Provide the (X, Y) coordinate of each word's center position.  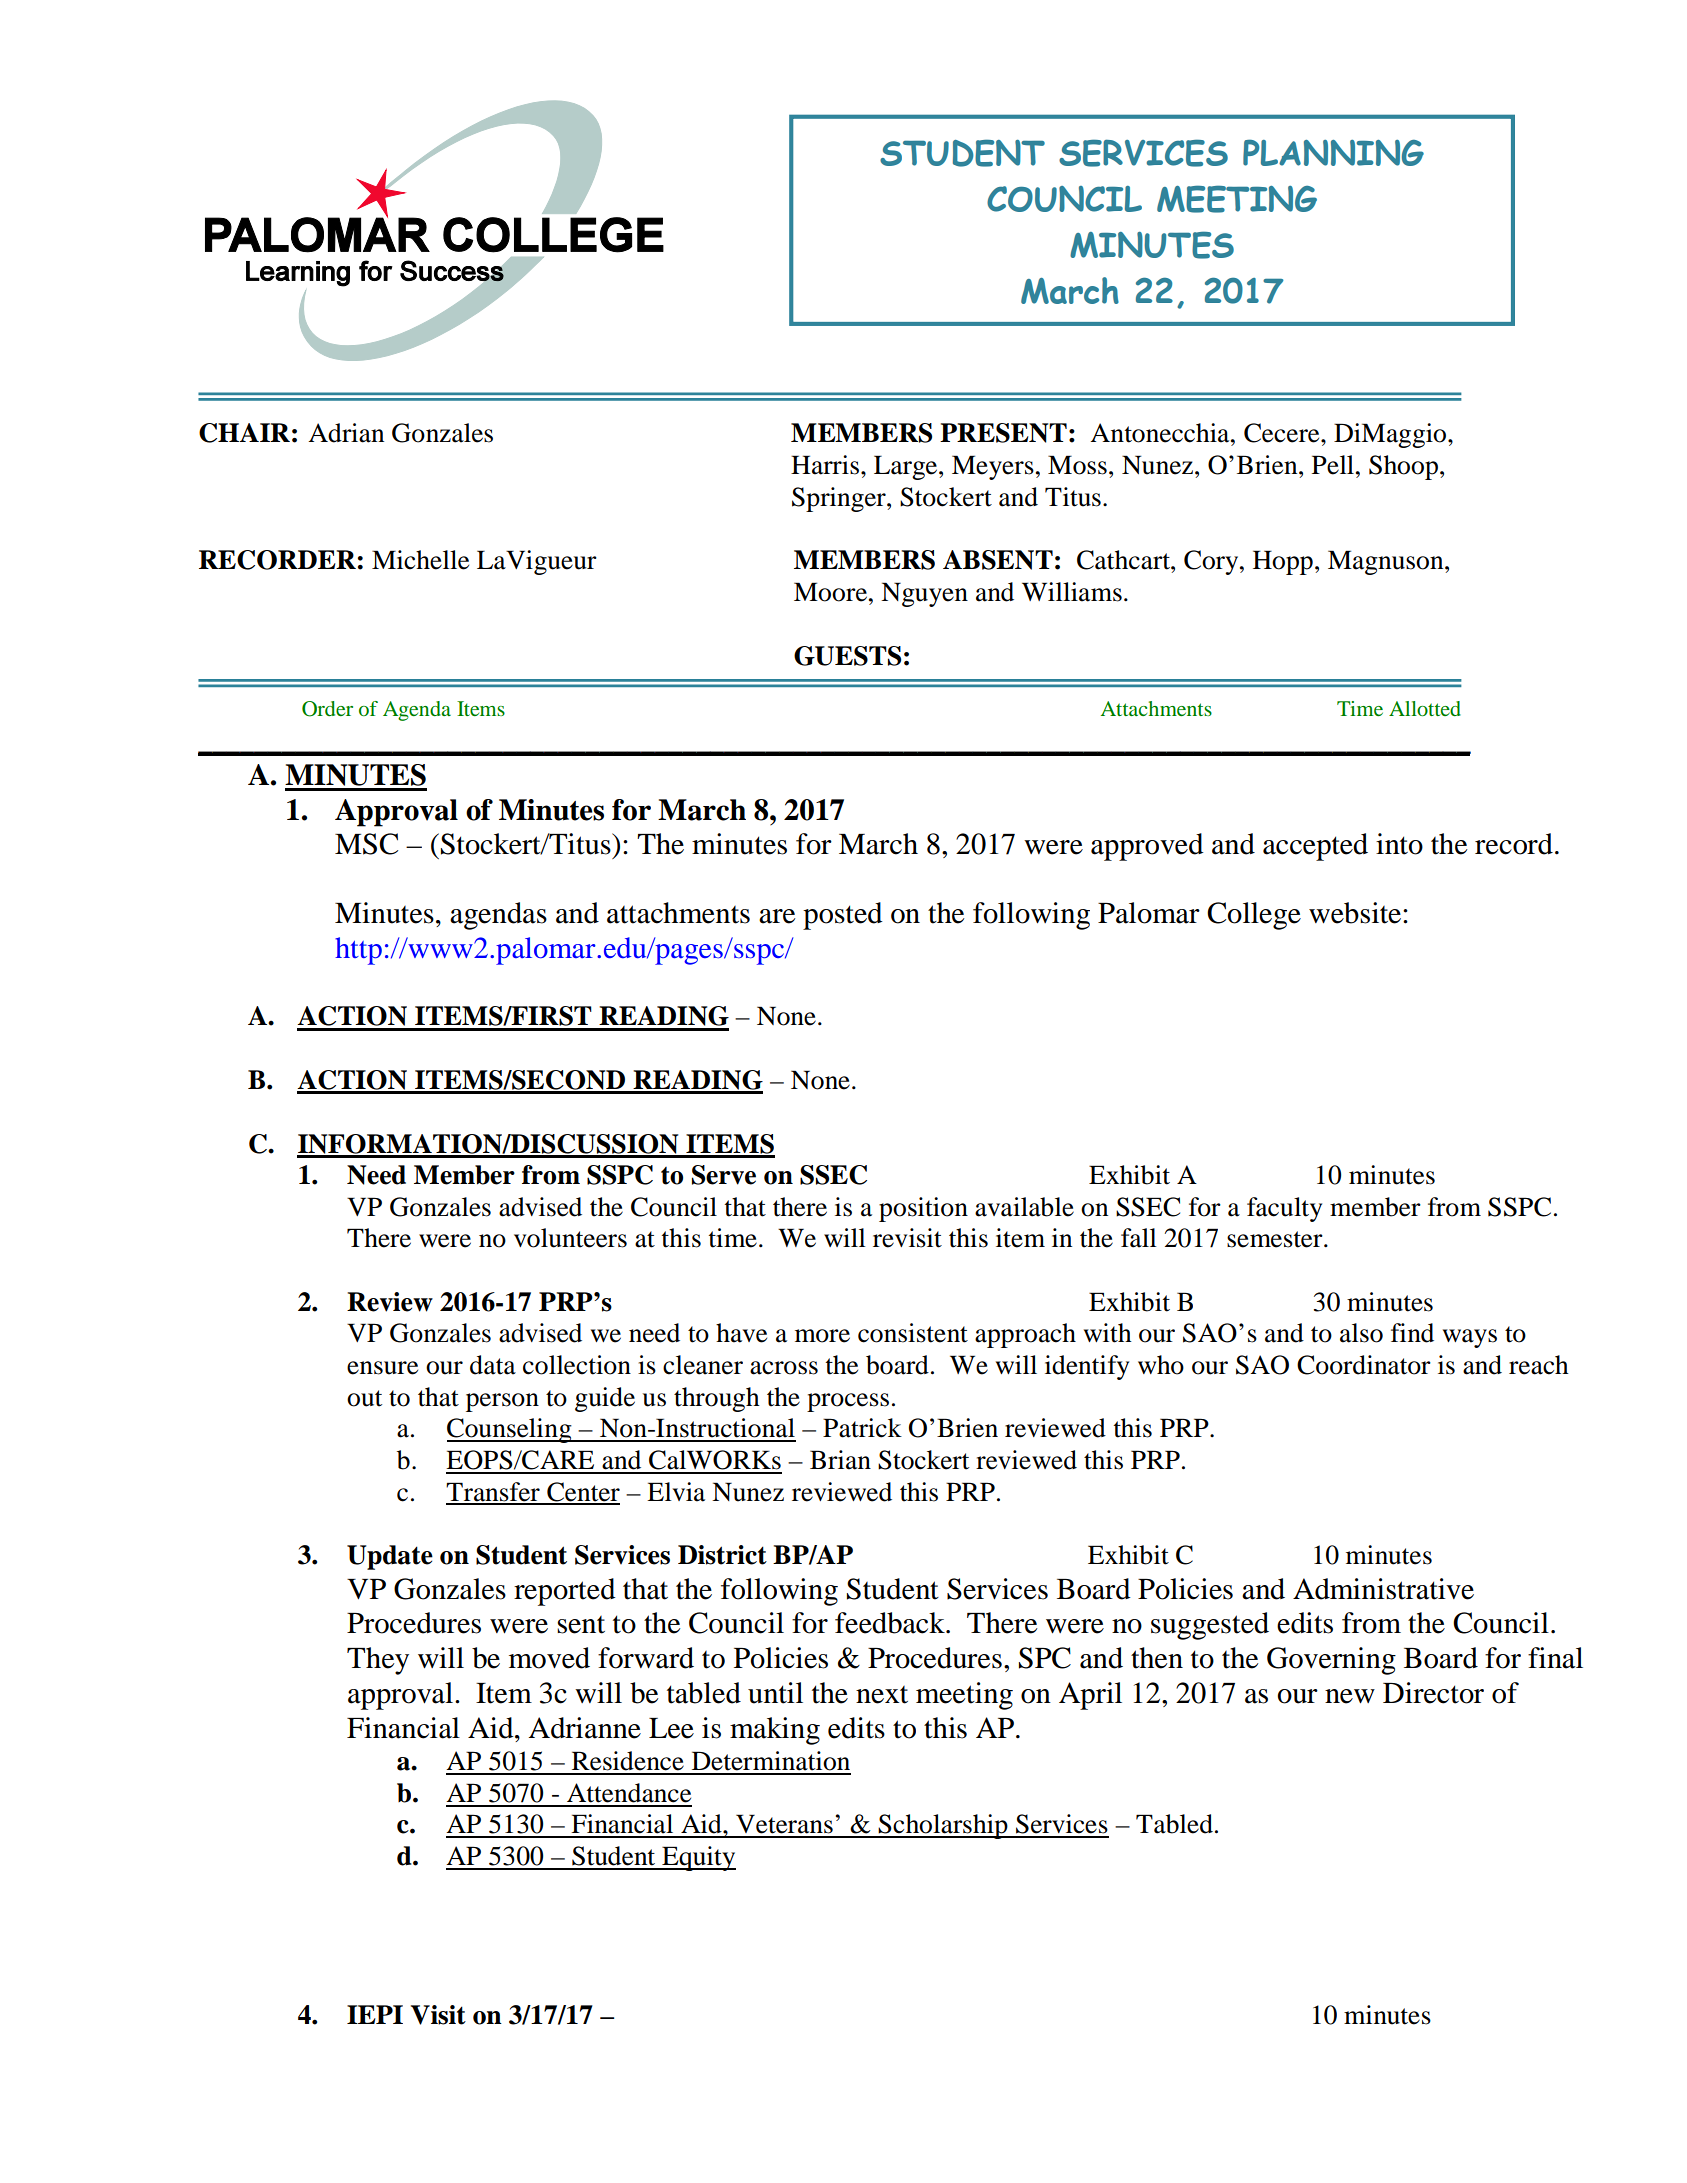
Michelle (420, 560)
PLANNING (1333, 152)
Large (907, 467)
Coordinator (1364, 1365)
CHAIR (244, 433)
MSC (366, 844)
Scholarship (943, 1826)
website (1356, 913)
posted (843, 916)
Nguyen (924, 594)
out (364, 1398)
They (378, 1661)
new (1350, 1696)
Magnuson (1387, 562)
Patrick (862, 1428)
